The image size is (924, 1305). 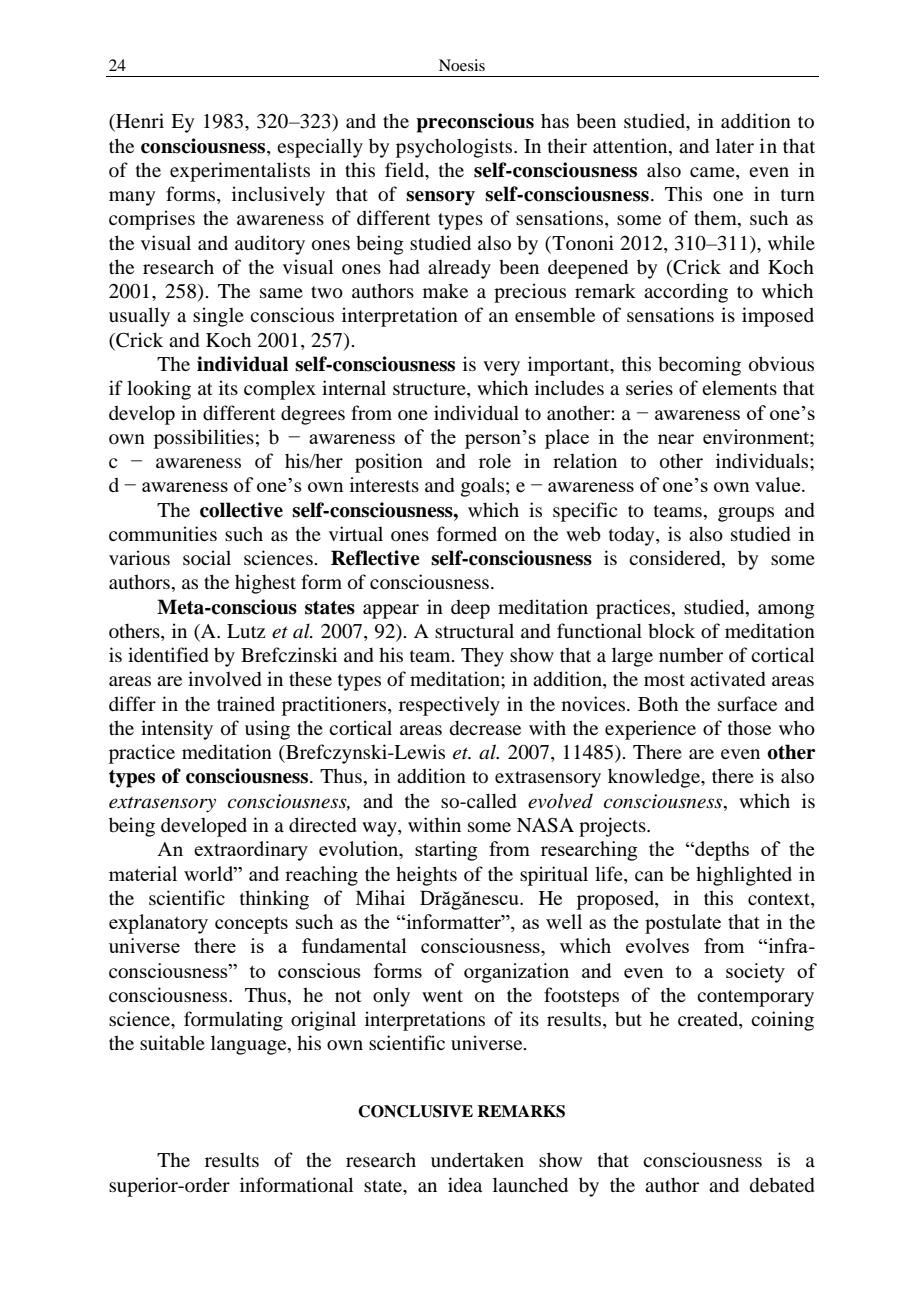 I want to click on later, so click(x=735, y=145).
